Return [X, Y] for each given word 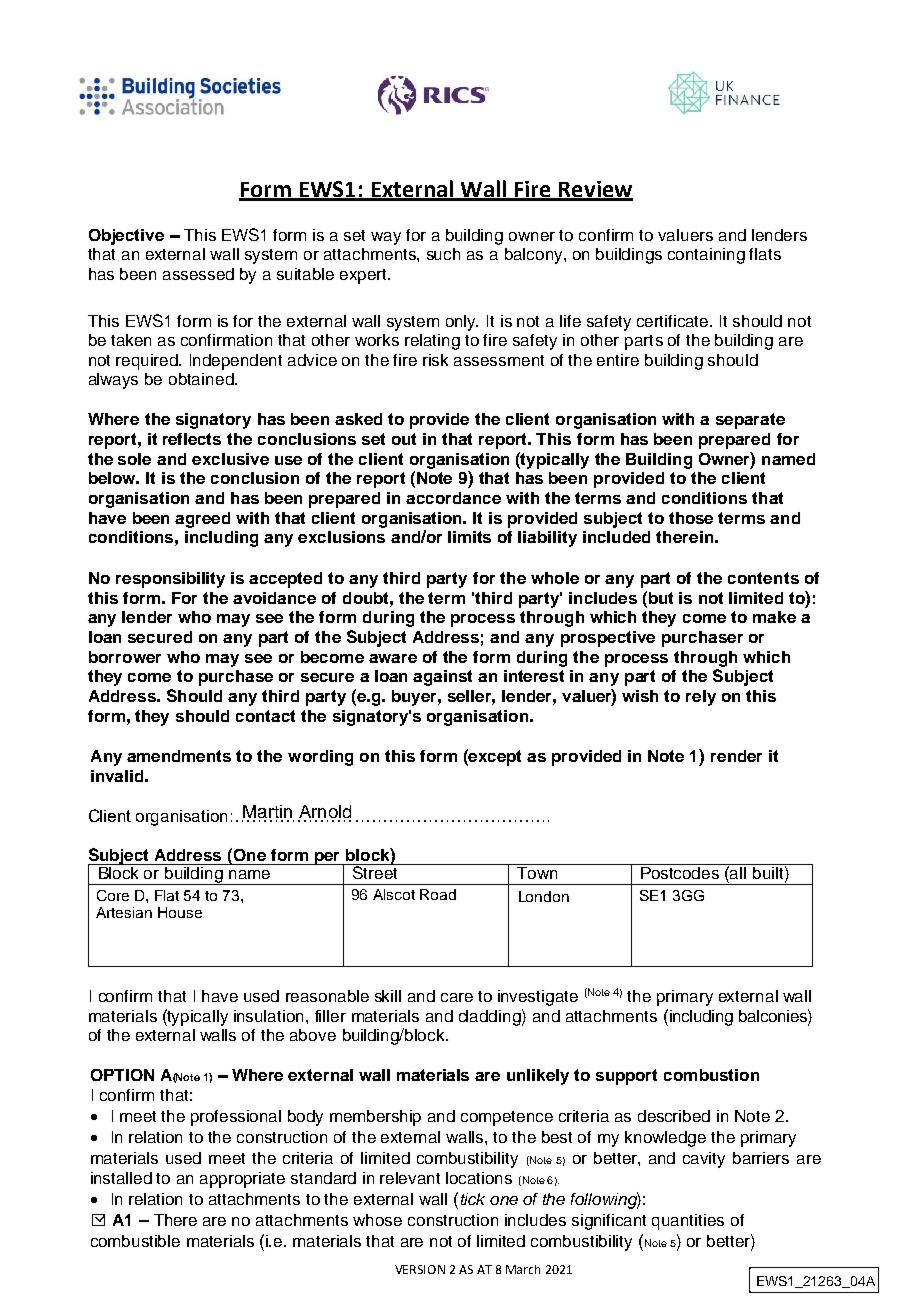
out [404, 439]
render [736, 756]
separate [750, 421]
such [443, 254]
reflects [192, 439]
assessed [198, 274]
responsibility [170, 580]
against [442, 678]
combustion [711, 1075]
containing [706, 256]
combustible [135, 1241]
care [457, 997]
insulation [268, 1016]
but [659, 597]
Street [375, 871]
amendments [179, 756]
